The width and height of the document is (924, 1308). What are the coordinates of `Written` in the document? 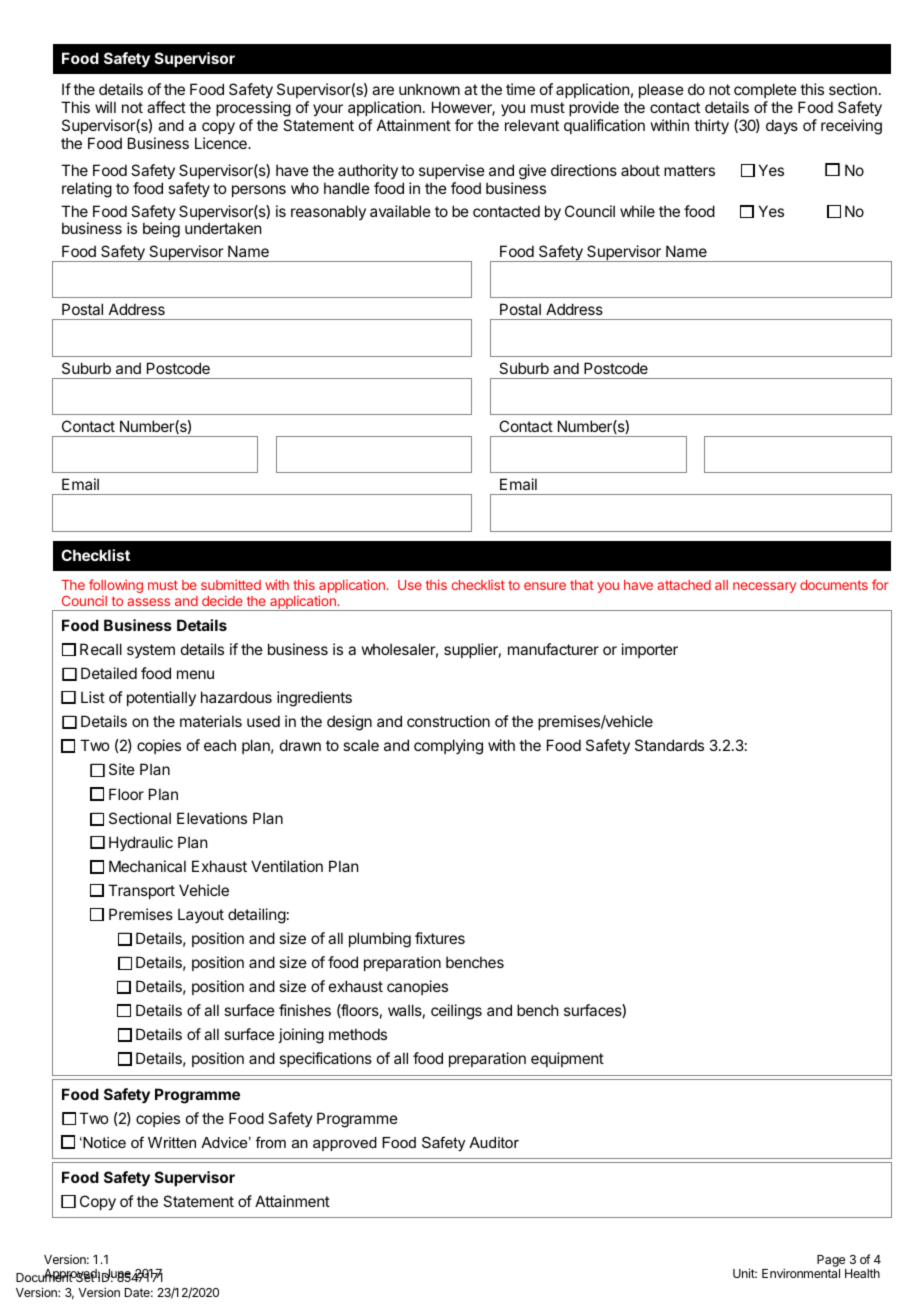 It's located at (172, 1142).
